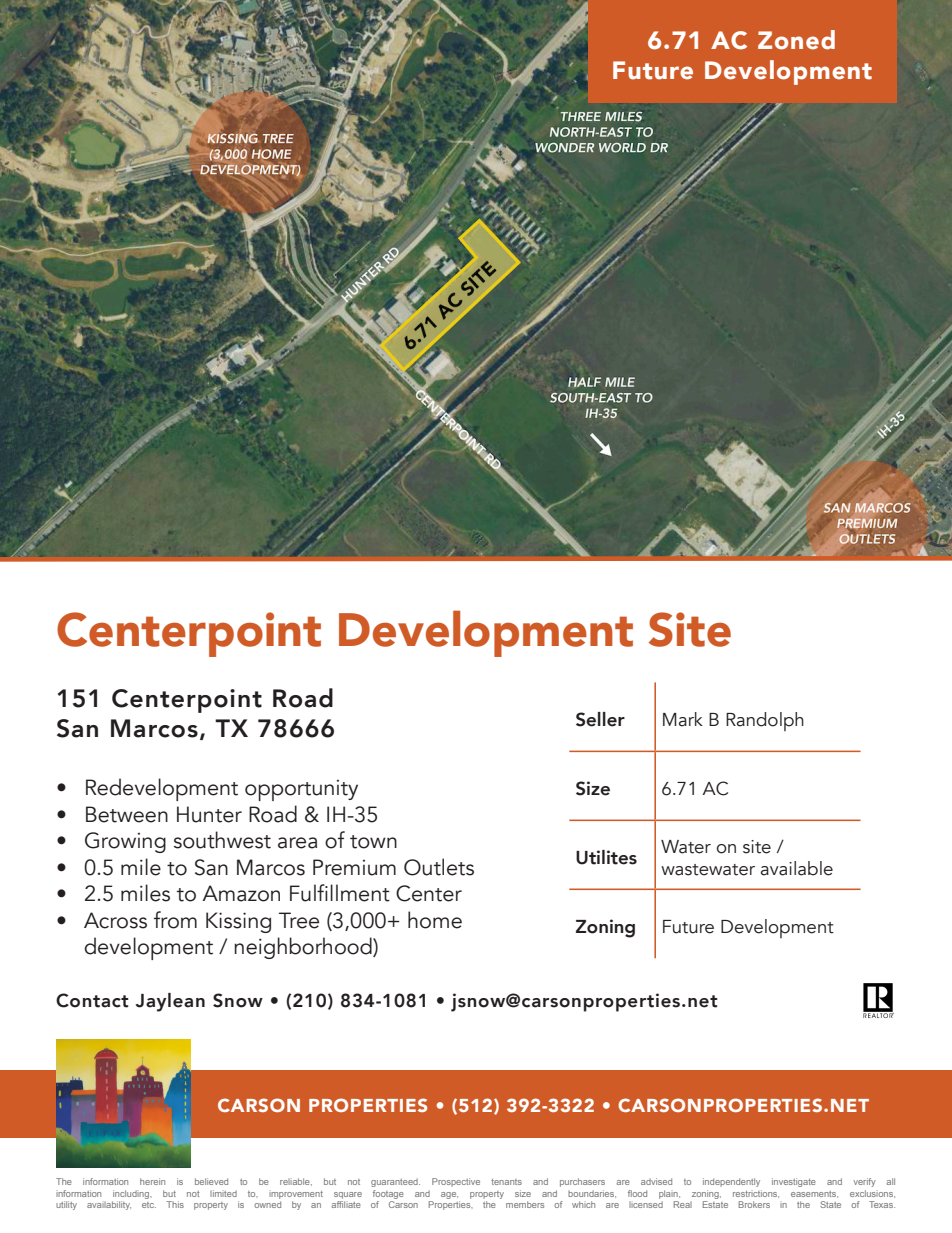 The image size is (952, 1233). I want to click on opportunity, so click(301, 790).
